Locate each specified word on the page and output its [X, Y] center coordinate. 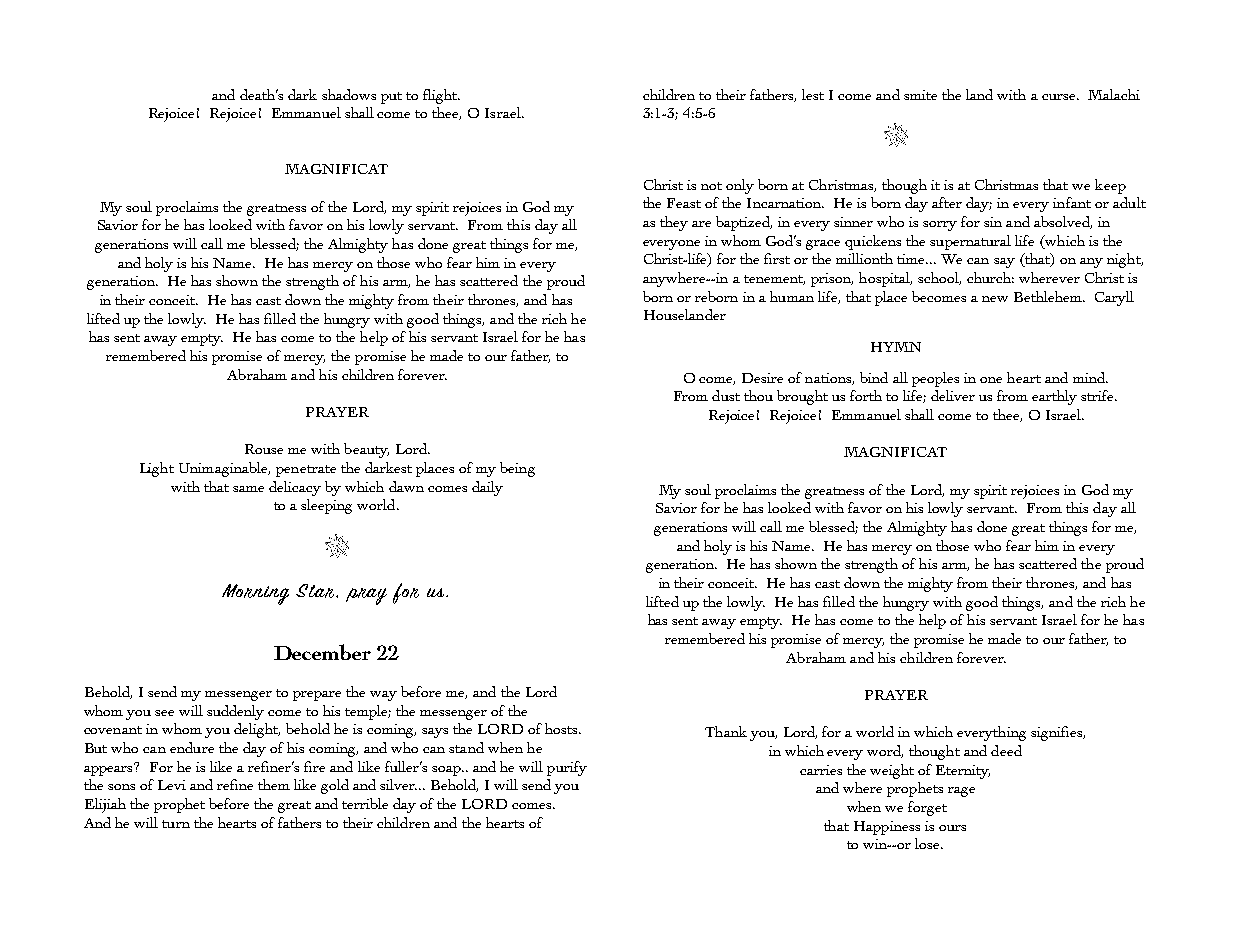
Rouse [264, 449]
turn [176, 824]
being [517, 469]
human [792, 296]
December [322, 652]
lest [813, 94]
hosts [561, 728]
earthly [1054, 397]
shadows [349, 94]
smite [920, 95]
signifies [1057, 733]
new [995, 299]
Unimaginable [224, 469]
